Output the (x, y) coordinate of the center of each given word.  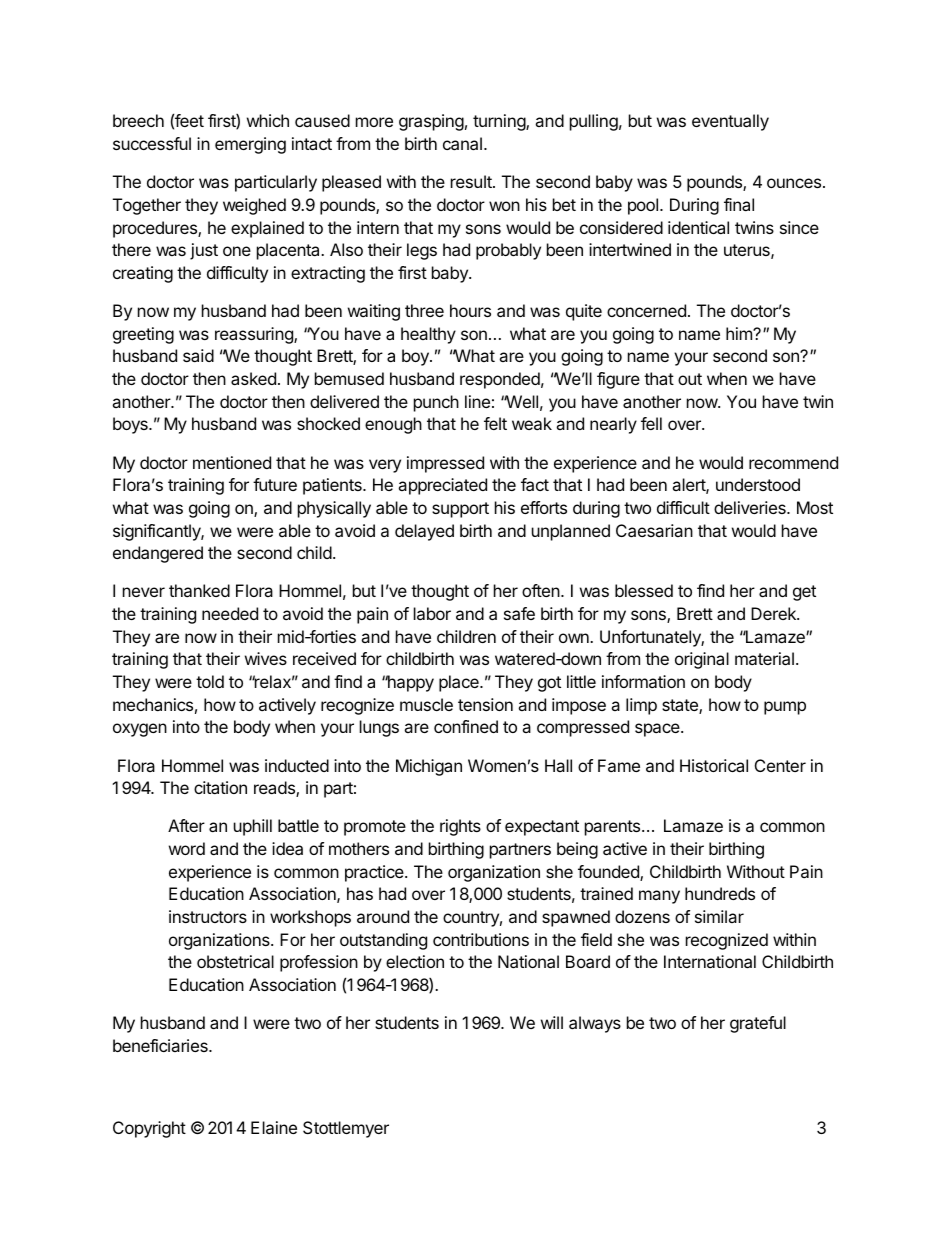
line (477, 401)
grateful (758, 1024)
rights (460, 827)
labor (432, 613)
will (552, 1022)
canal (462, 143)
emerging (250, 145)
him (740, 333)
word (187, 848)
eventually (730, 122)
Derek (774, 613)
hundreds (720, 893)
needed (230, 613)
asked (253, 378)
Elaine (274, 1127)
